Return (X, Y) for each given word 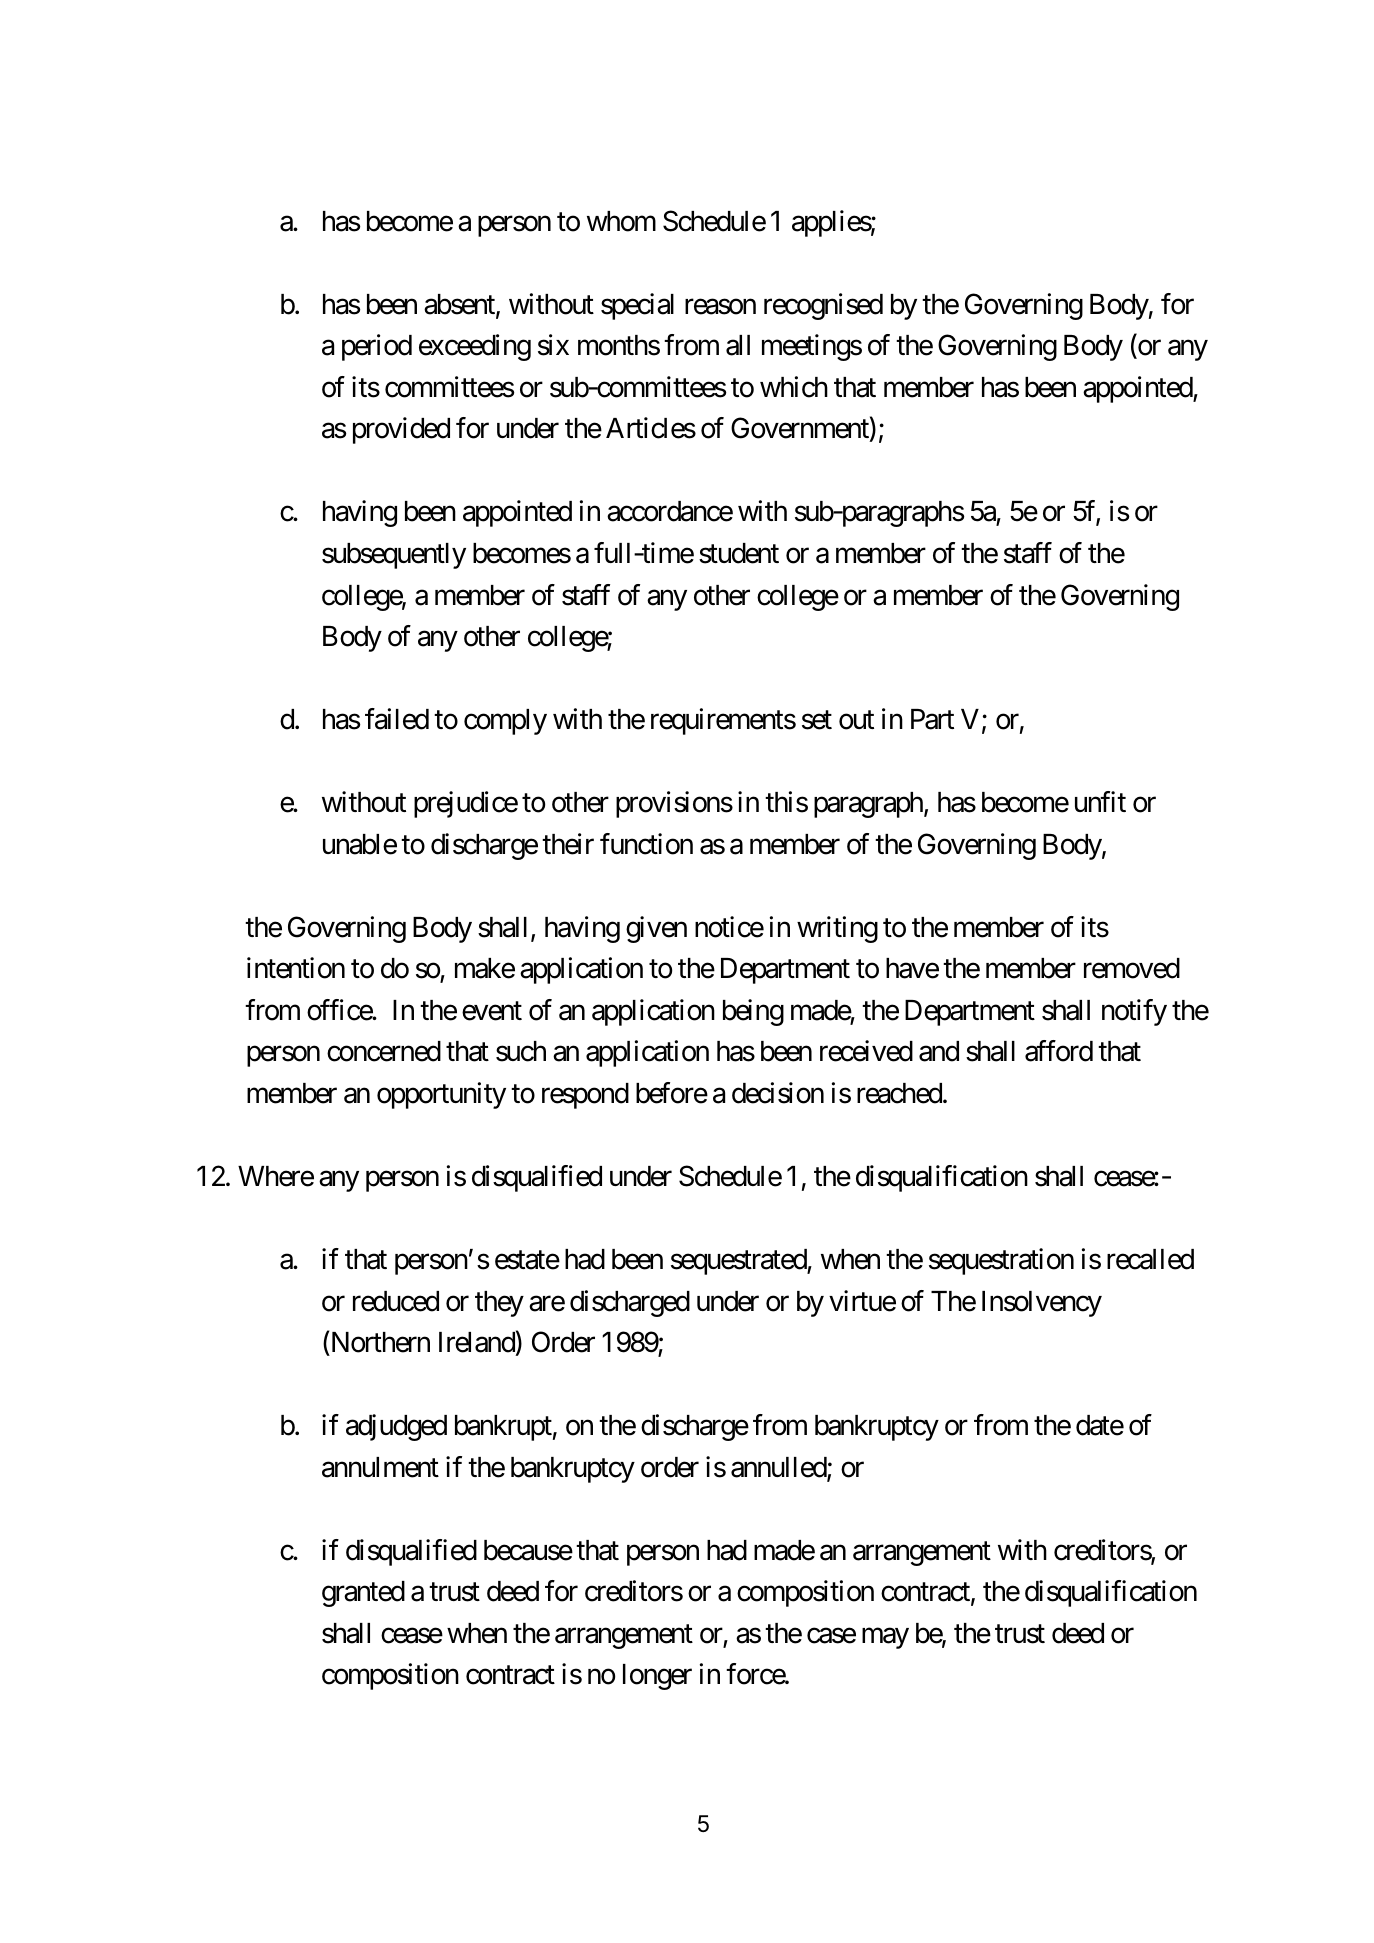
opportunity (441, 1095)
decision (778, 1093)
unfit (1100, 801)
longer (657, 1677)
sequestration (1001, 1261)
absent (460, 305)
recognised (823, 306)
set (817, 720)
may (885, 1638)
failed (397, 719)
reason (720, 307)
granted (363, 1594)
